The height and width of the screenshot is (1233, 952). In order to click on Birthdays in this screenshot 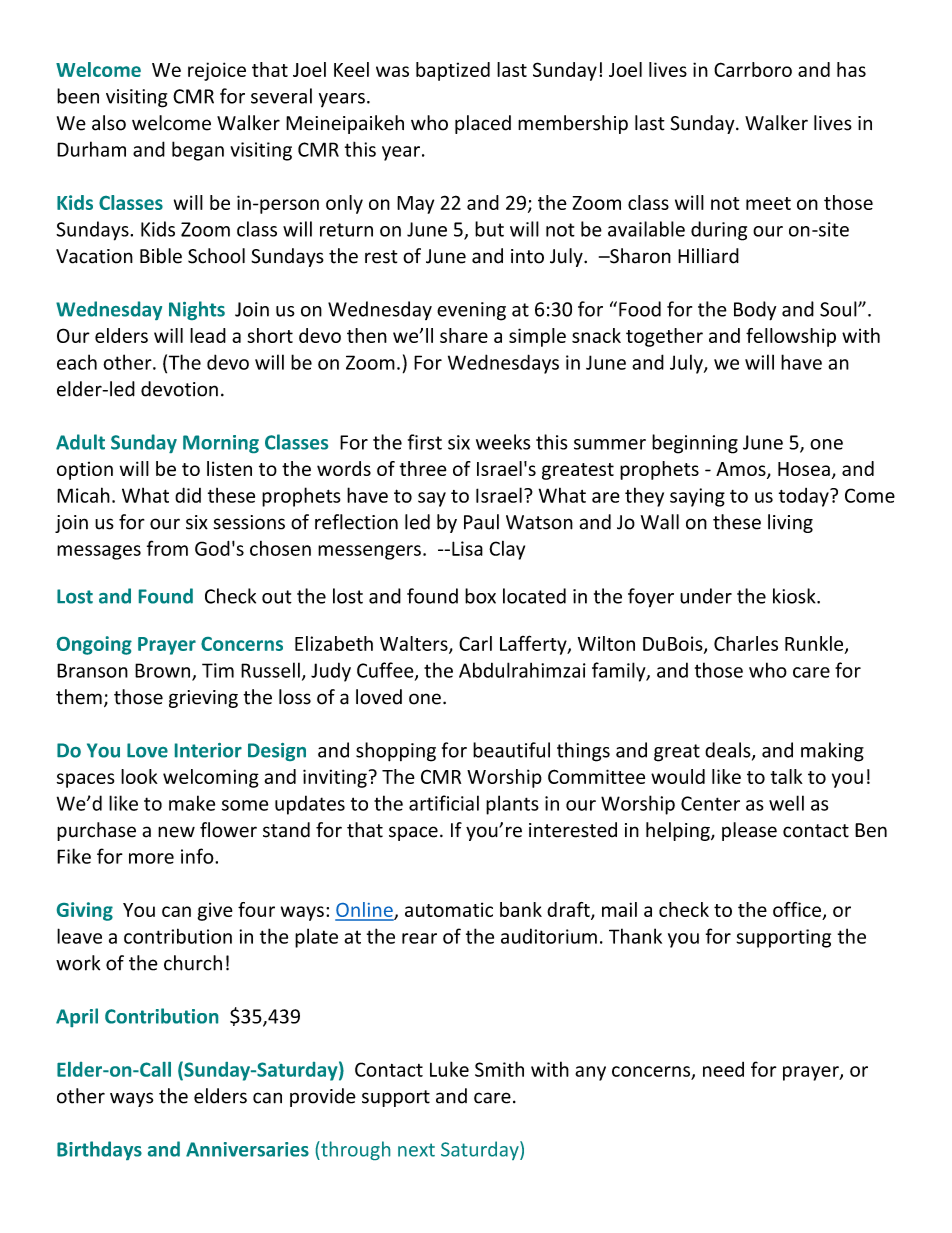, I will do `click(99, 1150)`.
